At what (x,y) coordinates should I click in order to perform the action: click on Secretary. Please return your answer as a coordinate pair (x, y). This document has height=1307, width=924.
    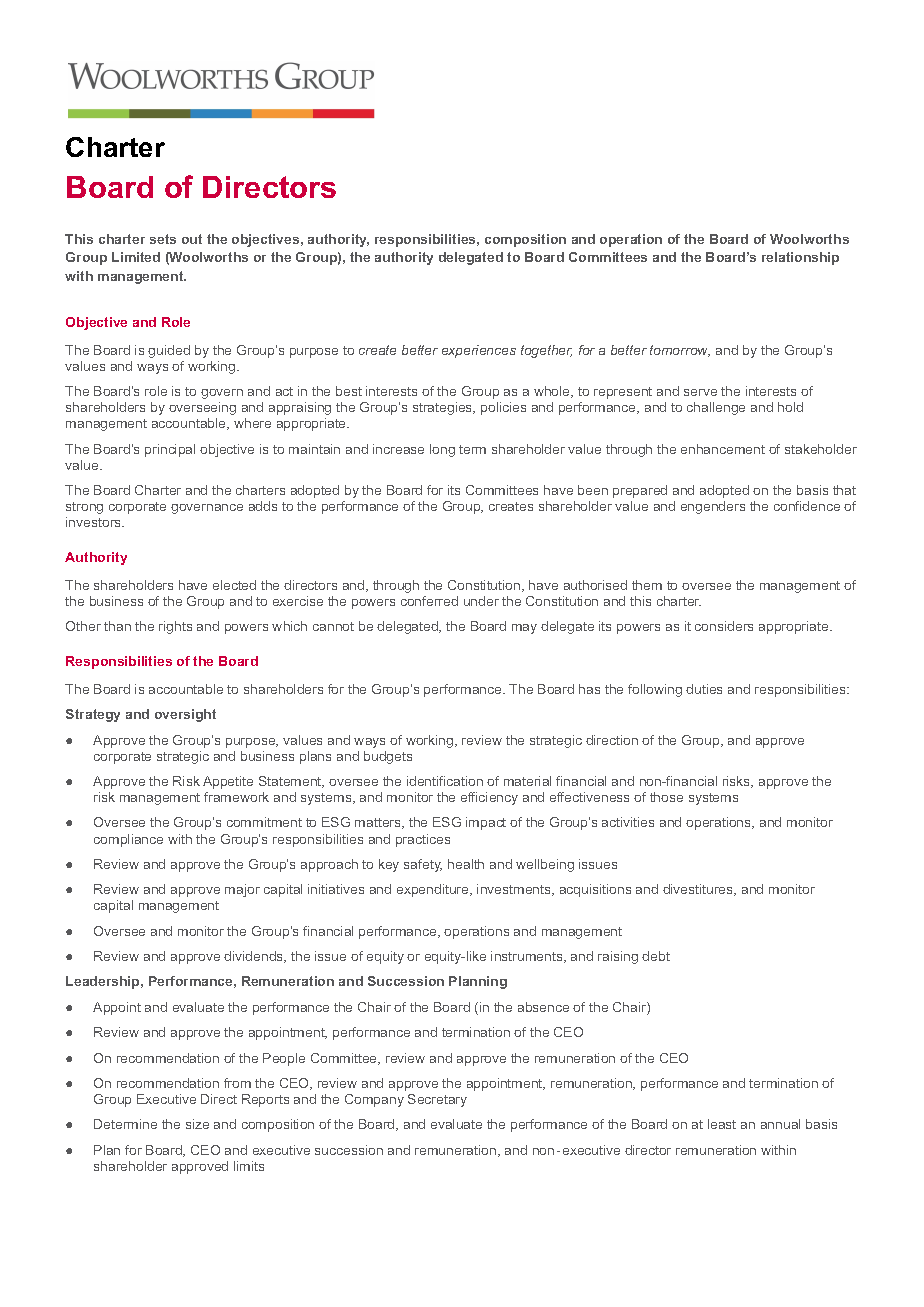
    Looking at the image, I should click on (437, 1100).
